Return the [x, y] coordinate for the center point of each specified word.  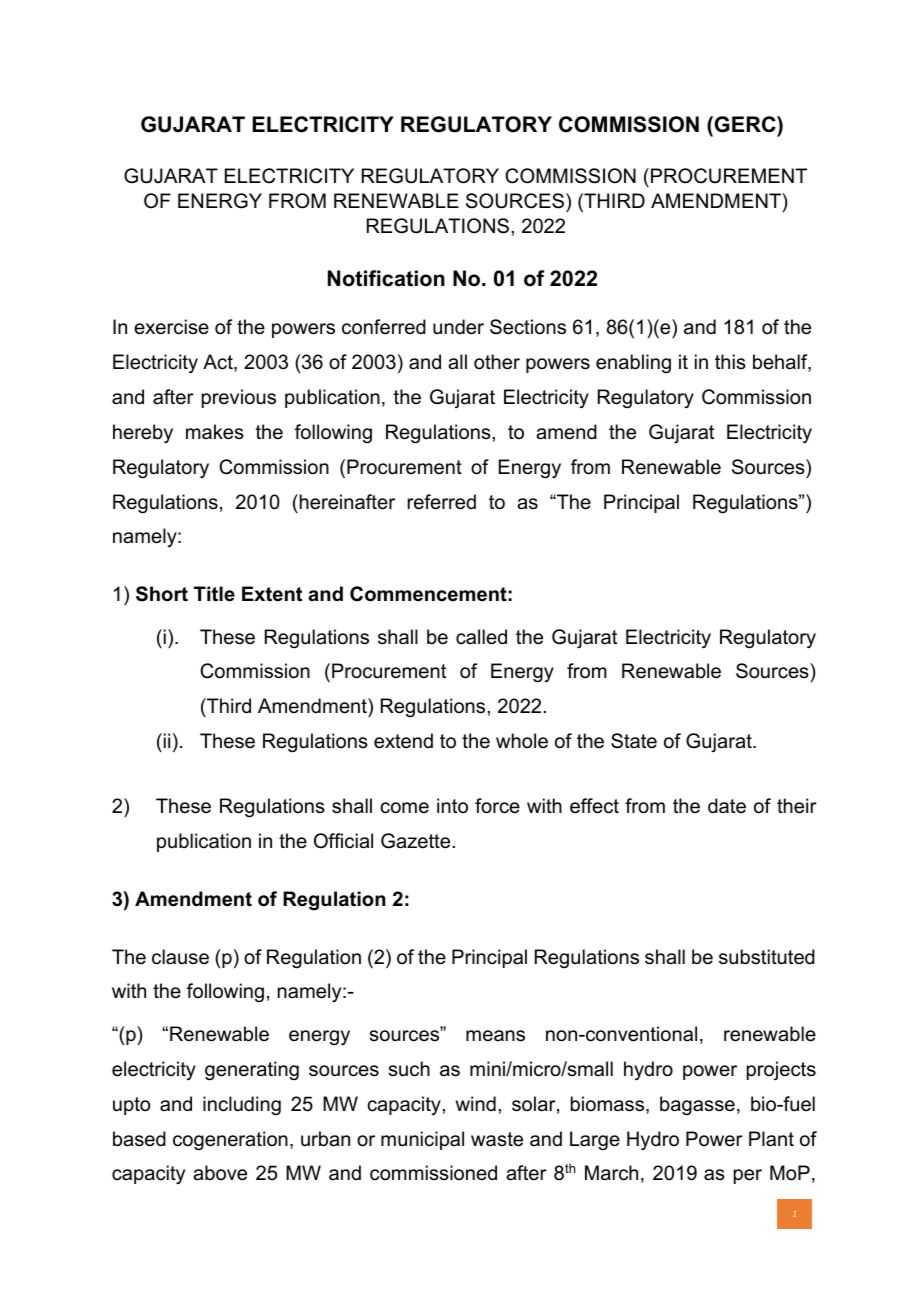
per [748, 1176]
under [458, 327]
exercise [171, 327]
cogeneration [230, 1141]
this [730, 362]
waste [497, 1139]
